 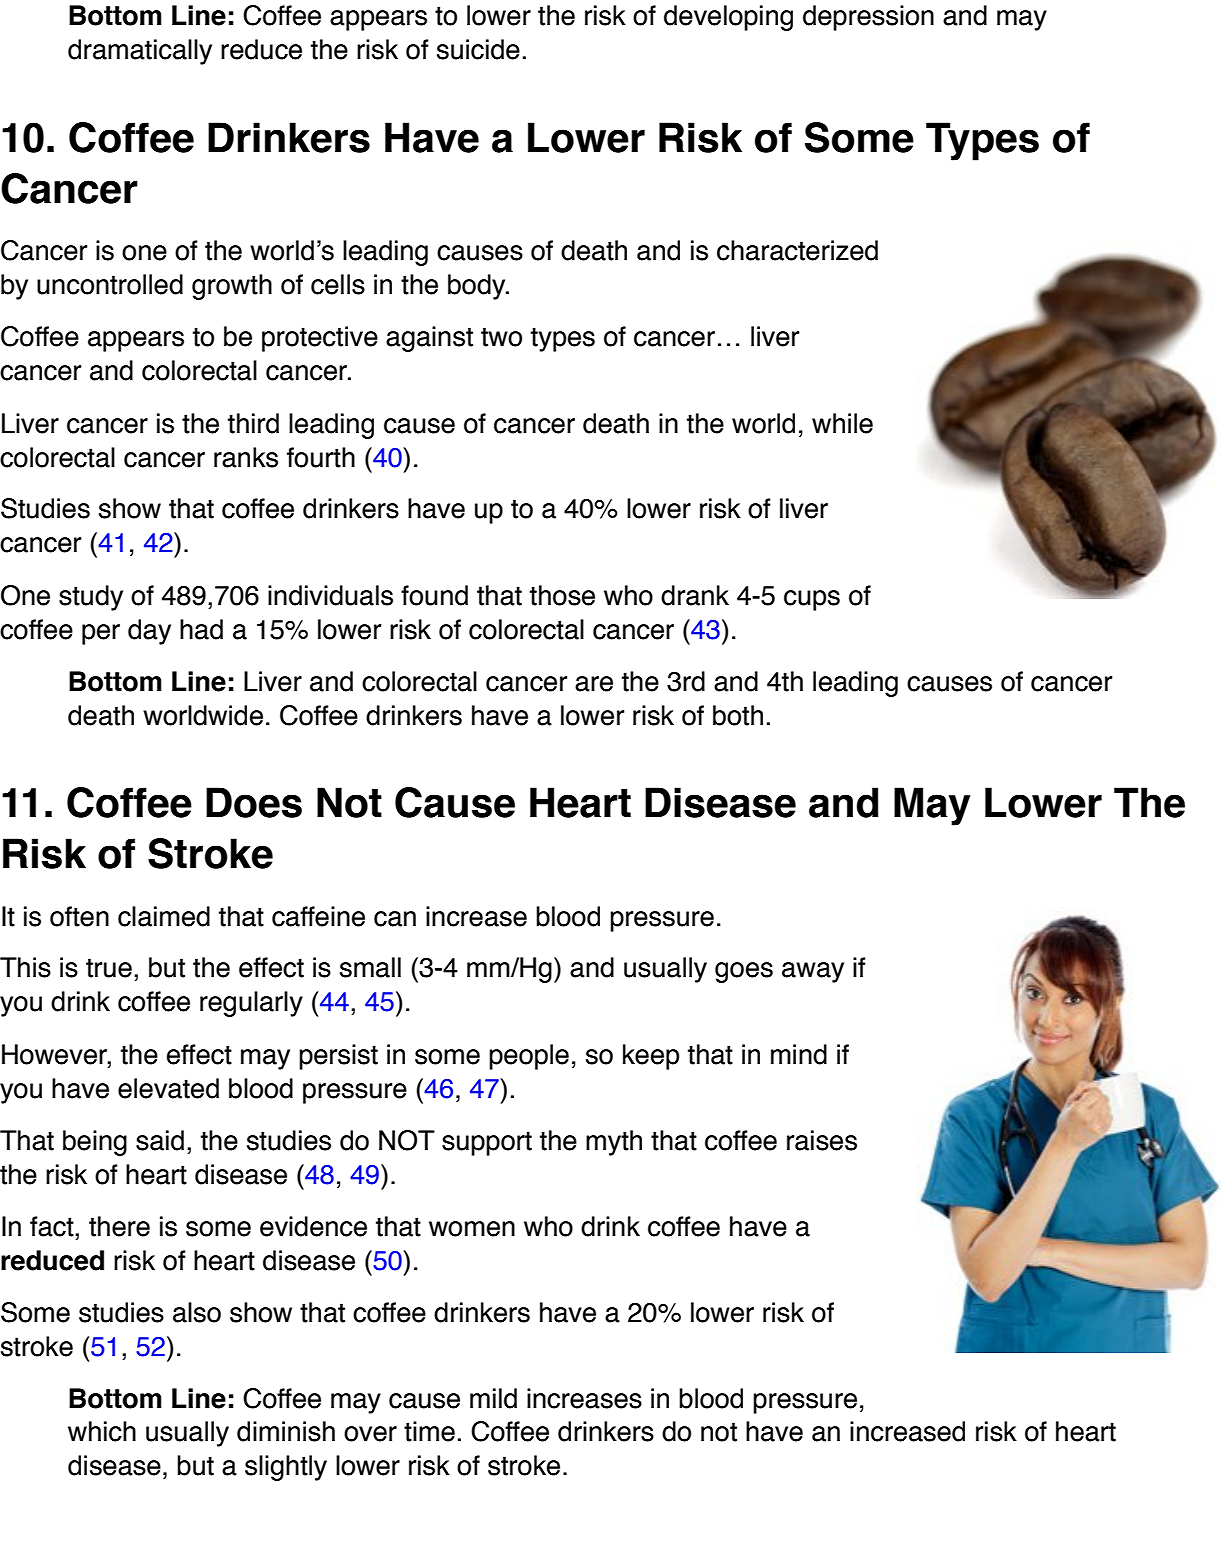 What do you see at coordinates (429, 1431) in the screenshot?
I see `time` at bounding box center [429, 1431].
